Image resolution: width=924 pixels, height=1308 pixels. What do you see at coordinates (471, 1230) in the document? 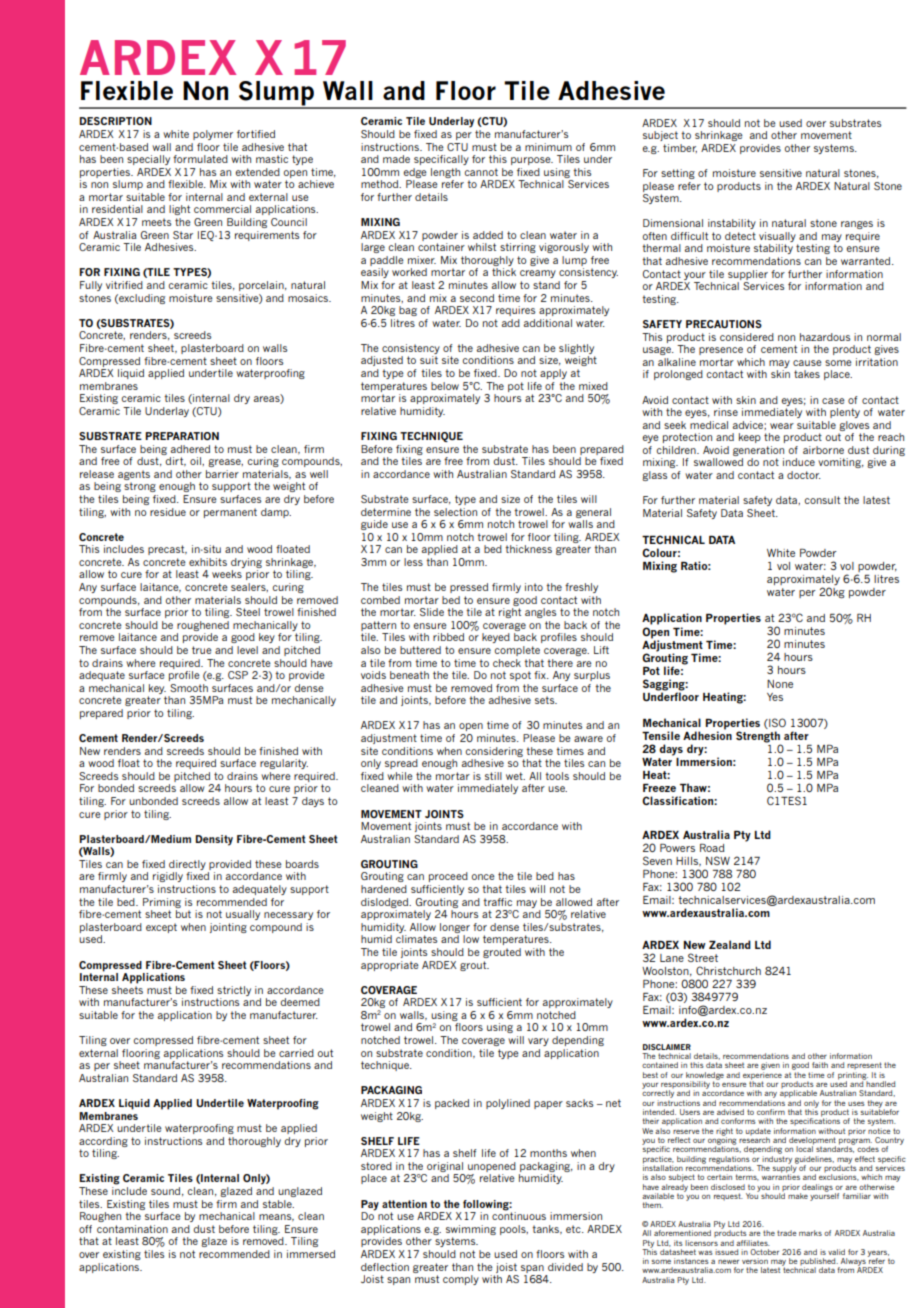
I see `swimming` at bounding box center [471, 1230].
